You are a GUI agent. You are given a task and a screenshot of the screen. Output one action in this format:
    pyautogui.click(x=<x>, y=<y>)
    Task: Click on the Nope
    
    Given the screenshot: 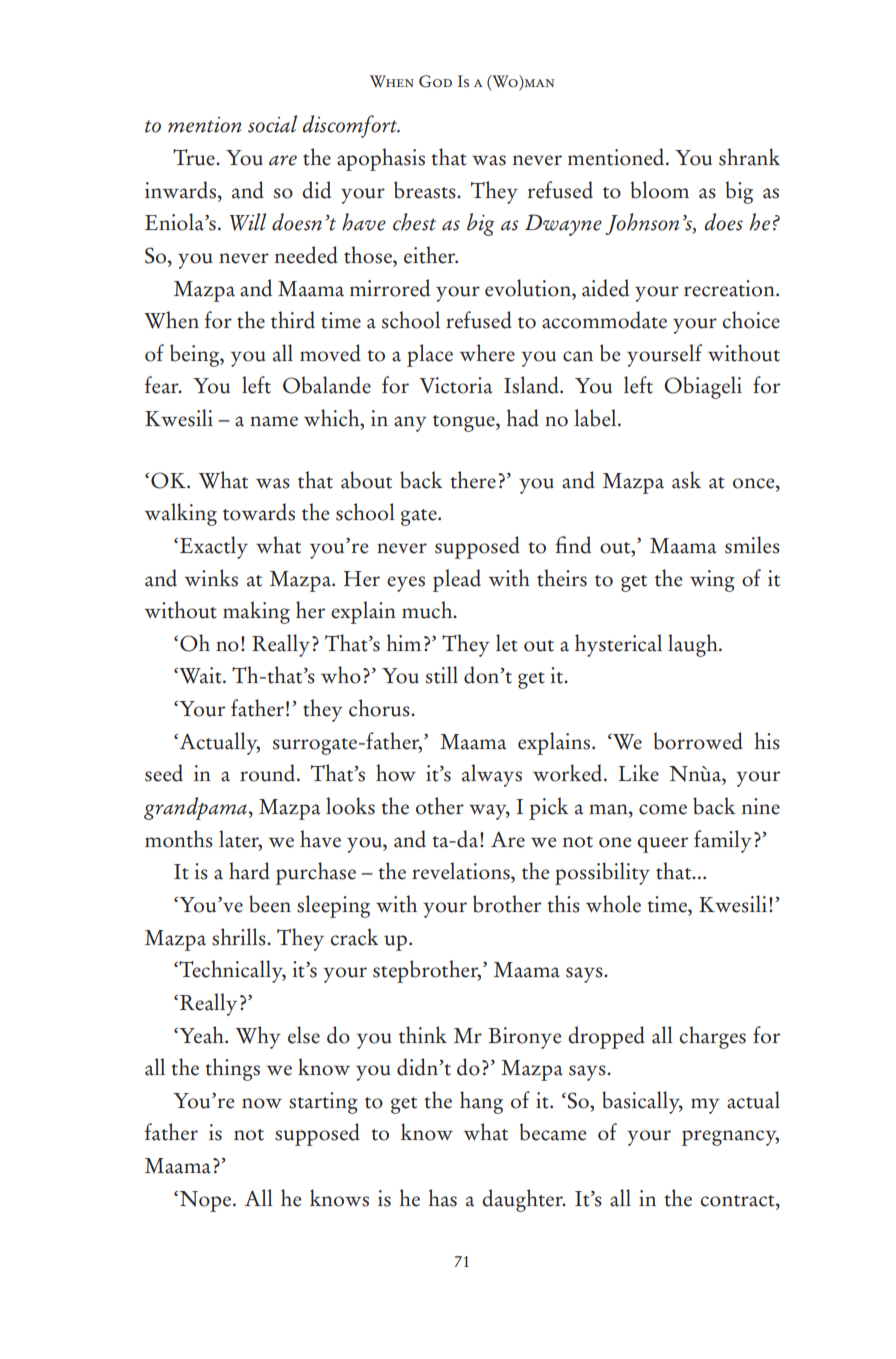 What is the action you would take?
    pyautogui.click(x=205, y=1201)
